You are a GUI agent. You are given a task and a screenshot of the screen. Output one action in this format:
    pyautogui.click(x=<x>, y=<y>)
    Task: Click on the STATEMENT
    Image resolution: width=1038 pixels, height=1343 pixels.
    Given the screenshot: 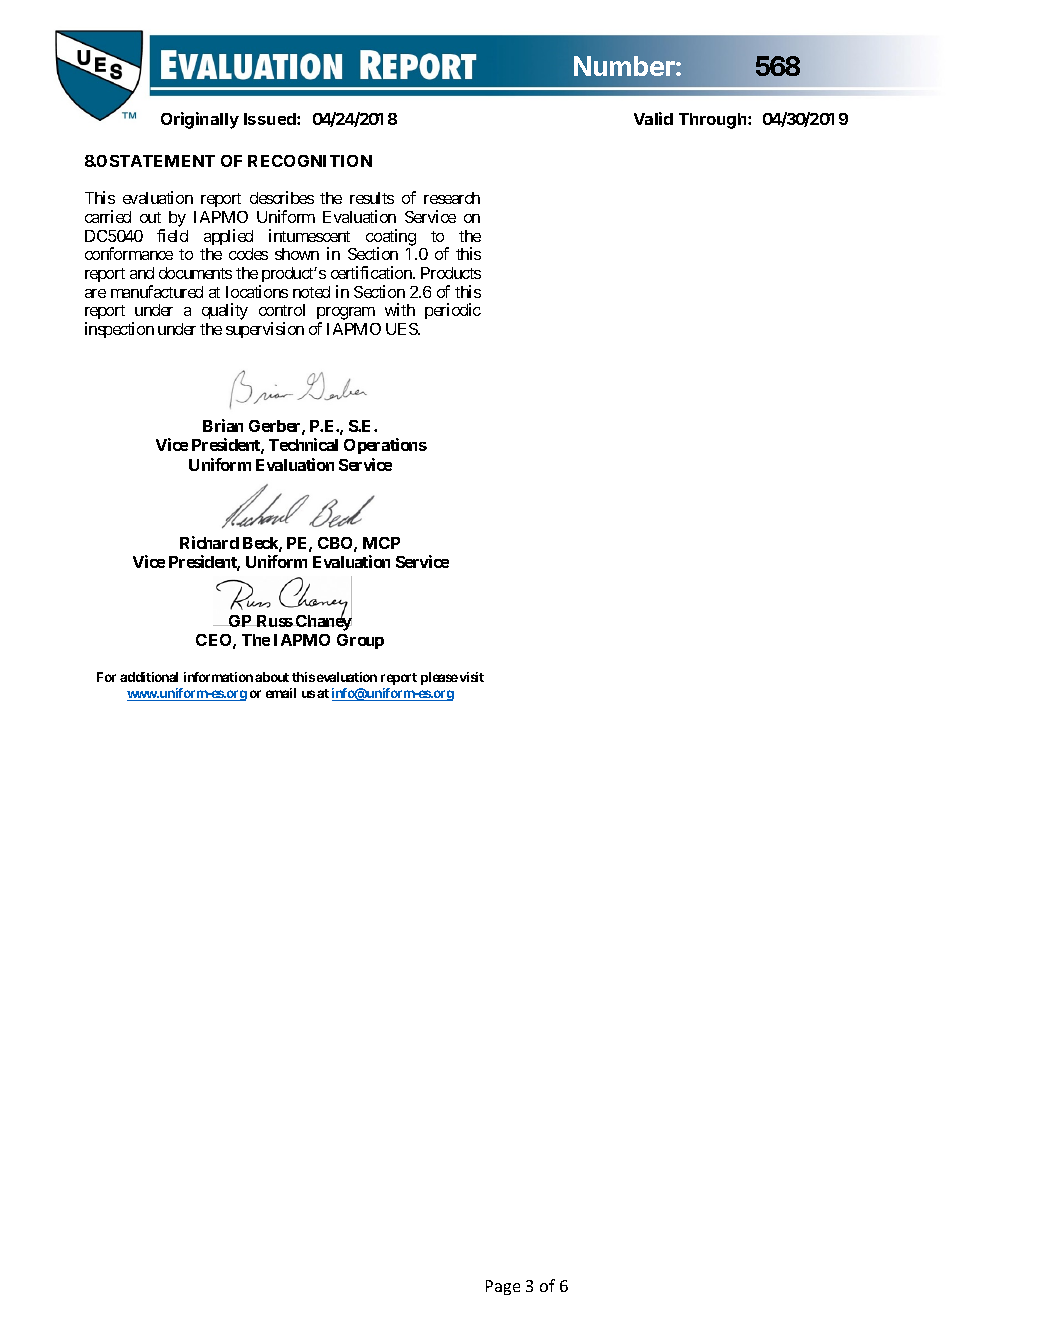 What is the action you would take?
    pyautogui.click(x=162, y=161)
